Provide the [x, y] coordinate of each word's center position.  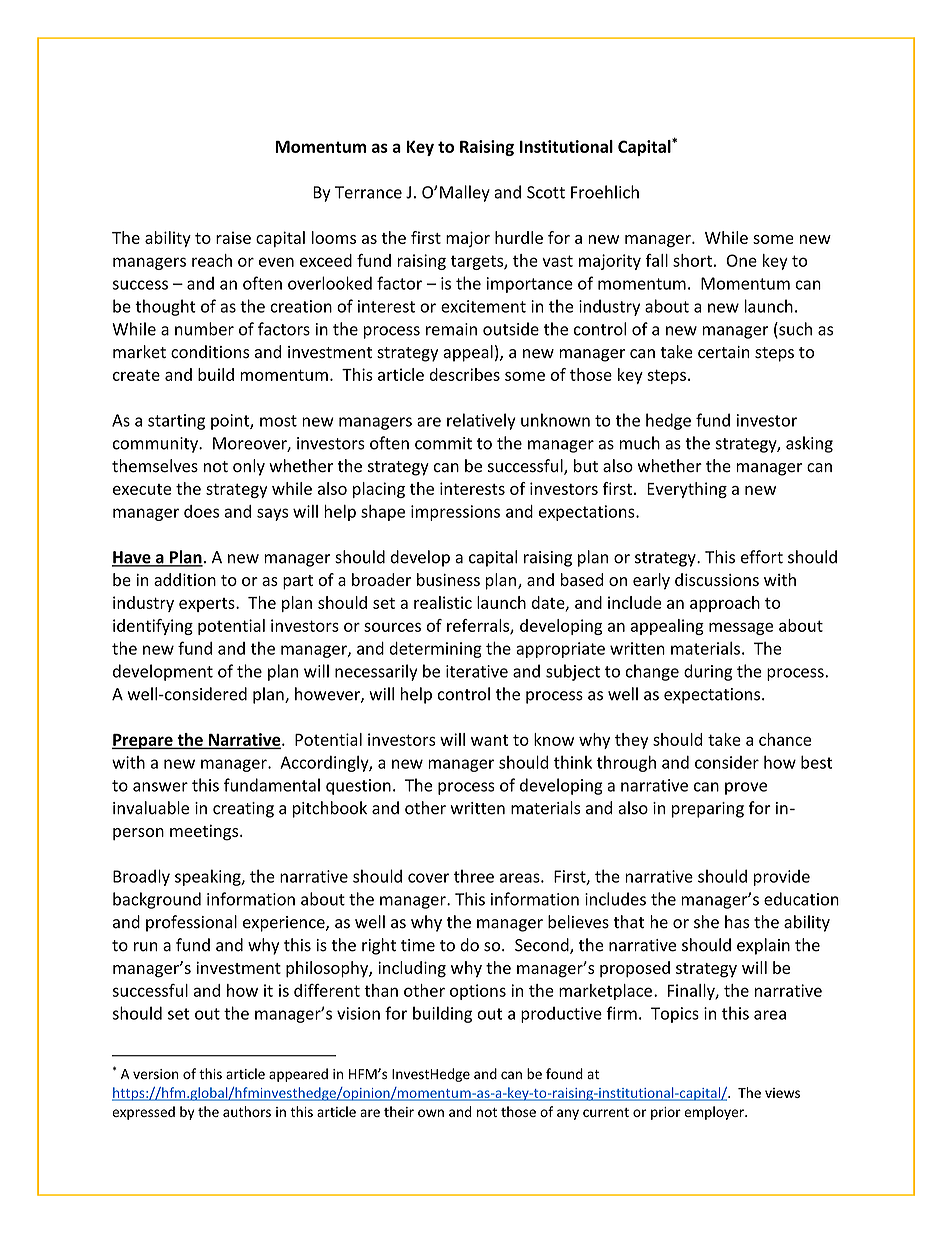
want [490, 740]
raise [233, 237]
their [399, 1111]
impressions [455, 513]
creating [243, 810]
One [742, 260]
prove [746, 788]
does [201, 511]
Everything [687, 490]
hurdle [519, 237]
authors [247, 1111]
